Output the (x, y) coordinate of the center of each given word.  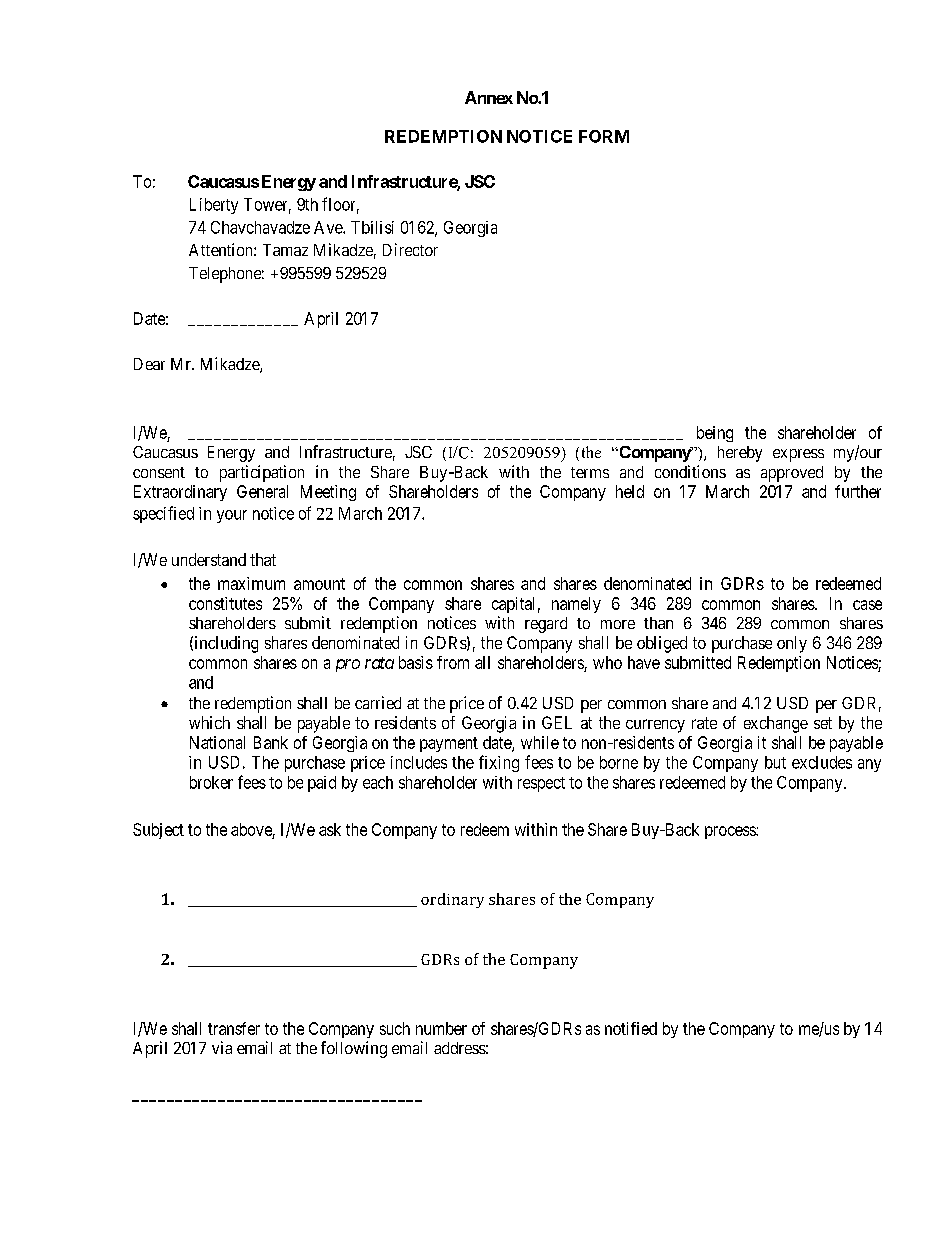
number (441, 1028)
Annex (489, 97)
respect (541, 784)
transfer (234, 1028)
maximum (251, 583)
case (867, 605)
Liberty (214, 206)
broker (211, 782)
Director (410, 249)
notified (631, 1028)
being (715, 434)
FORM (604, 136)
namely (576, 605)
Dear (149, 364)
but (775, 762)
